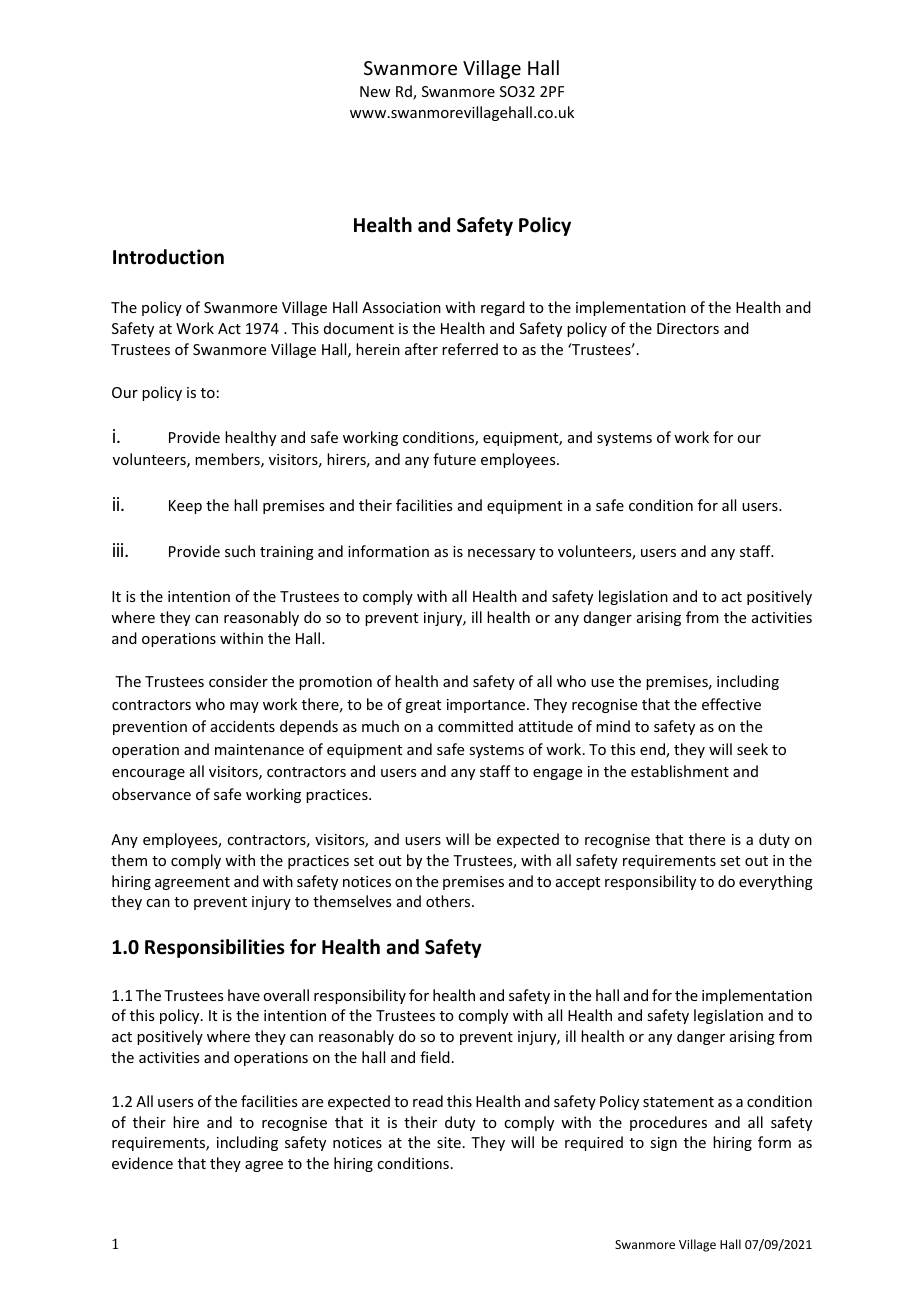 This screenshot has width=924, height=1308. Describe the element at coordinates (449, 1142) in the screenshot. I see `site` at that location.
